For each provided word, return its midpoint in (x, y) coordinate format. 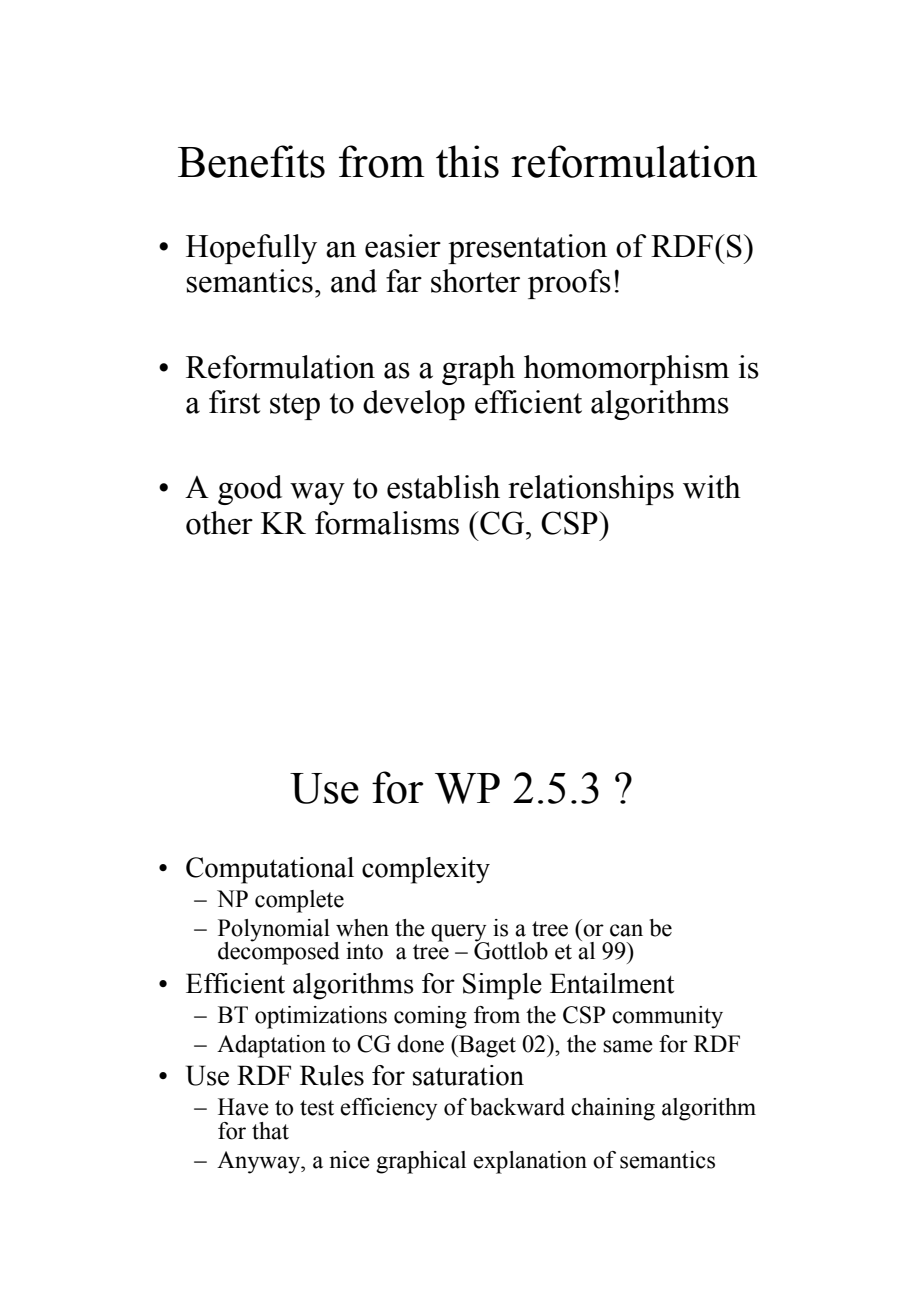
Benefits (251, 161)
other (219, 523)
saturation (468, 1075)
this (467, 161)
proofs (569, 284)
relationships (591, 490)
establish (443, 487)
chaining (613, 1109)
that (270, 1131)
